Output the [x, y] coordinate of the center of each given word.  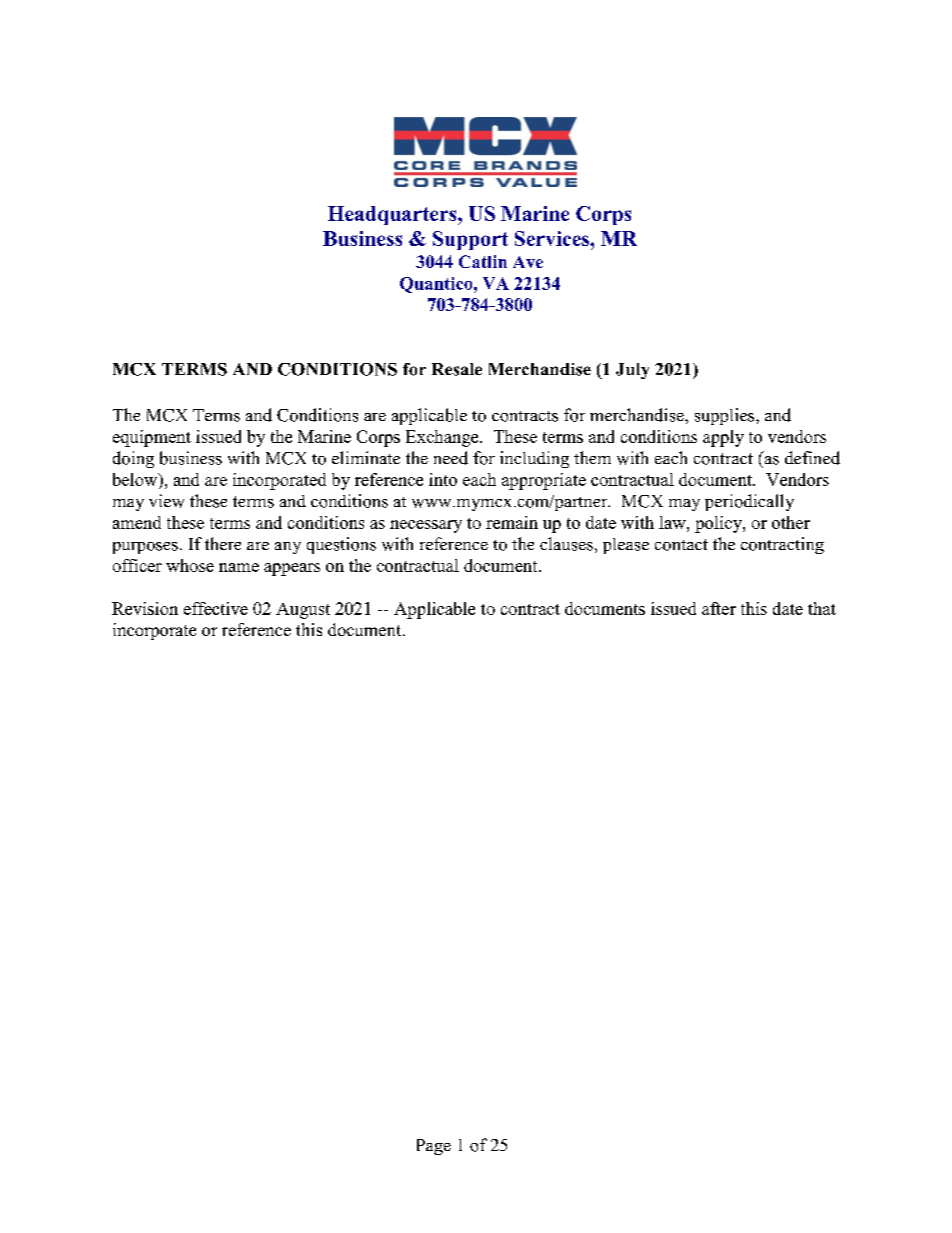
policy [719, 524]
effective [216, 608]
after [719, 608]
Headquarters [393, 215]
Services [553, 238]
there [223, 543]
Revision [145, 608]
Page [434, 1147]
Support [470, 240]
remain [512, 522]
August [303, 611]
